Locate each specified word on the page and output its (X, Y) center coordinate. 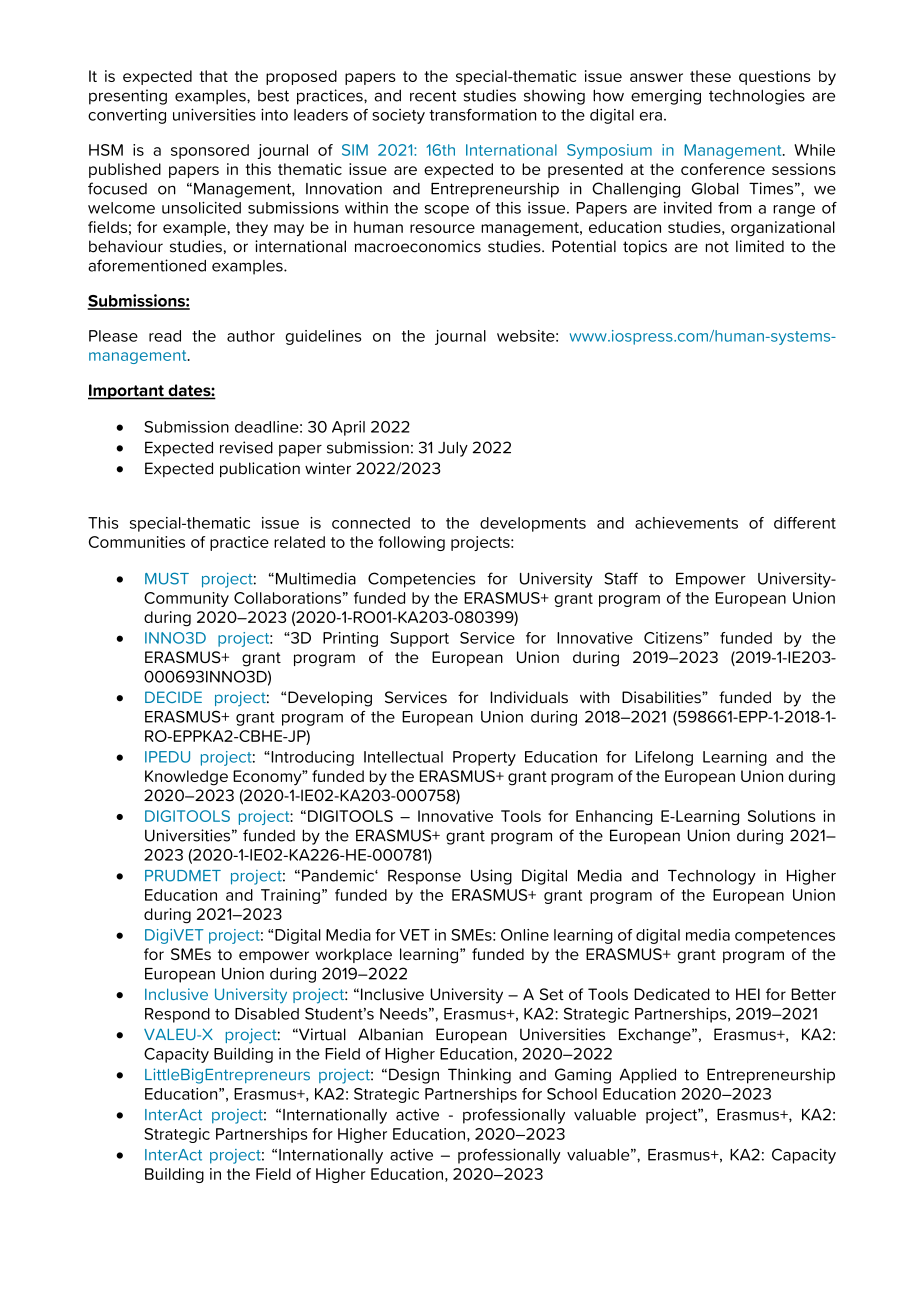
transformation (482, 115)
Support (419, 639)
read (165, 336)
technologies (757, 97)
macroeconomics (418, 246)
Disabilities (662, 697)
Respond (177, 1015)
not (717, 247)
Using (491, 877)
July (453, 449)
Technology (712, 877)
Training (290, 896)
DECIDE (173, 697)
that (213, 76)
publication (260, 470)
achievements (686, 523)
